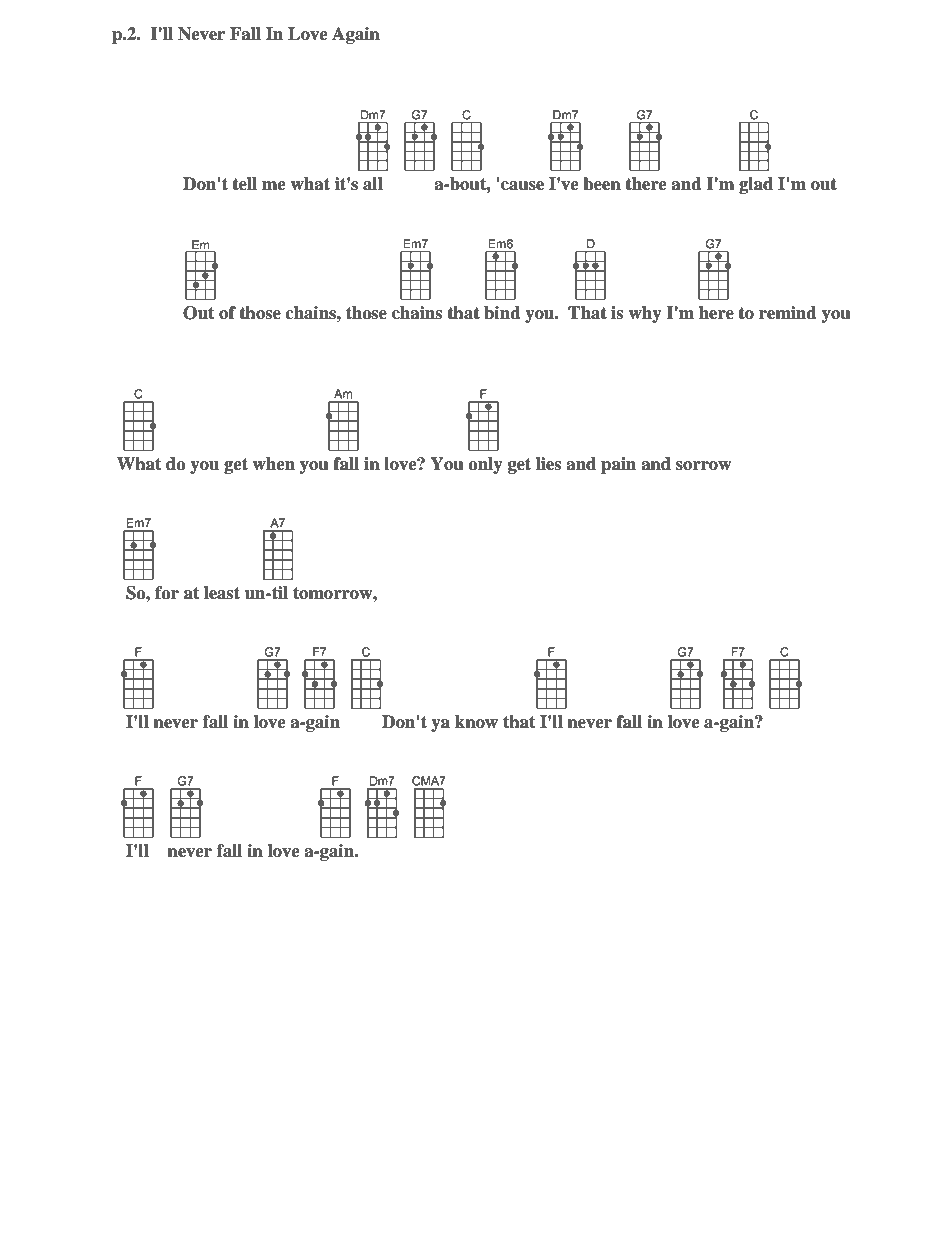 Image resolution: width=952 pixels, height=1233 pixels. What do you see at coordinates (244, 184) in the screenshot?
I see `tell` at bounding box center [244, 184].
